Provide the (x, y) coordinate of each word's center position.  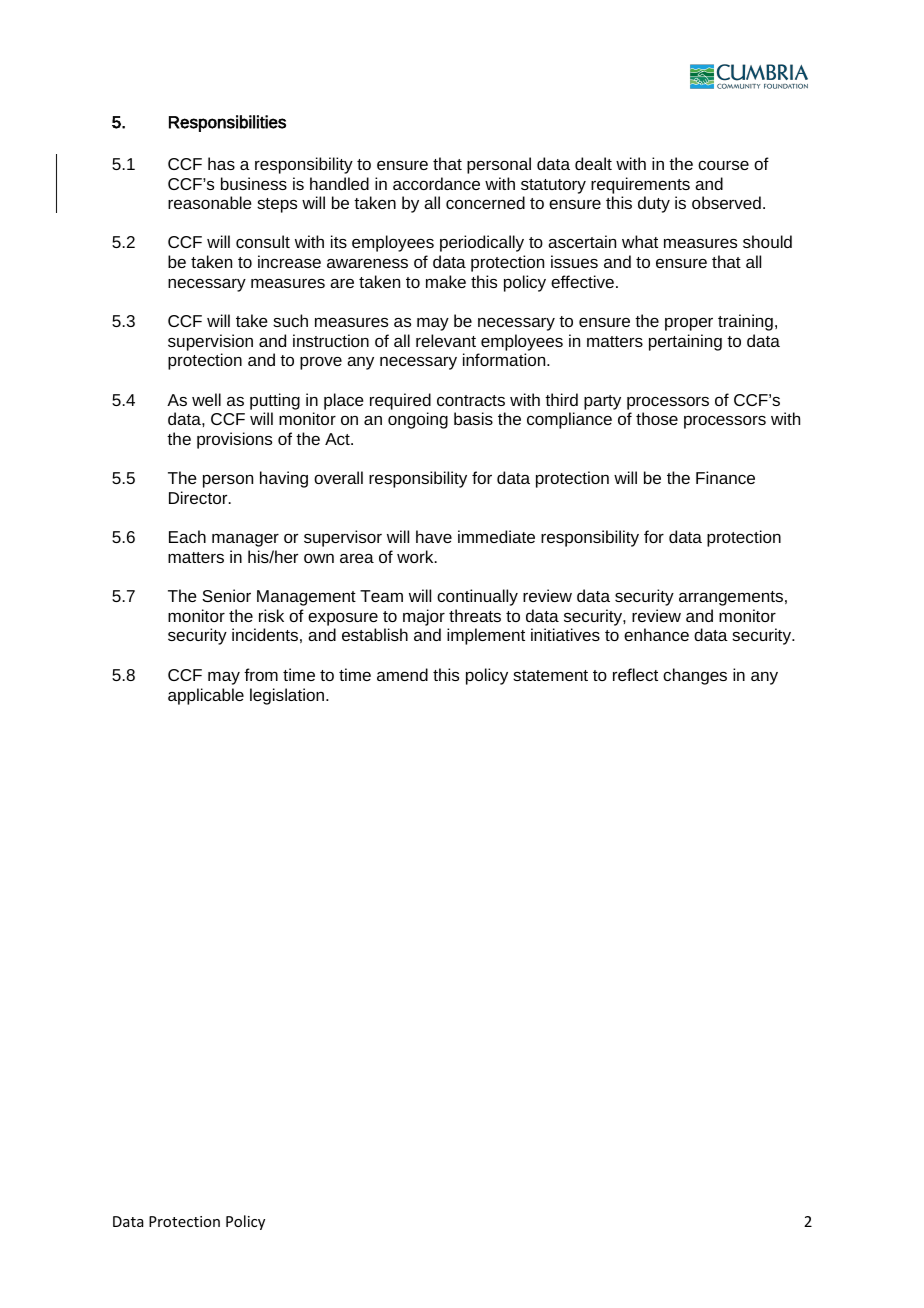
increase (289, 261)
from (261, 674)
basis (473, 418)
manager (245, 540)
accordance (436, 183)
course (723, 165)
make (446, 281)
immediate (496, 536)
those (657, 418)
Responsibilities (227, 123)
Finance (725, 477)
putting (275, 401)
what (640, 241)
